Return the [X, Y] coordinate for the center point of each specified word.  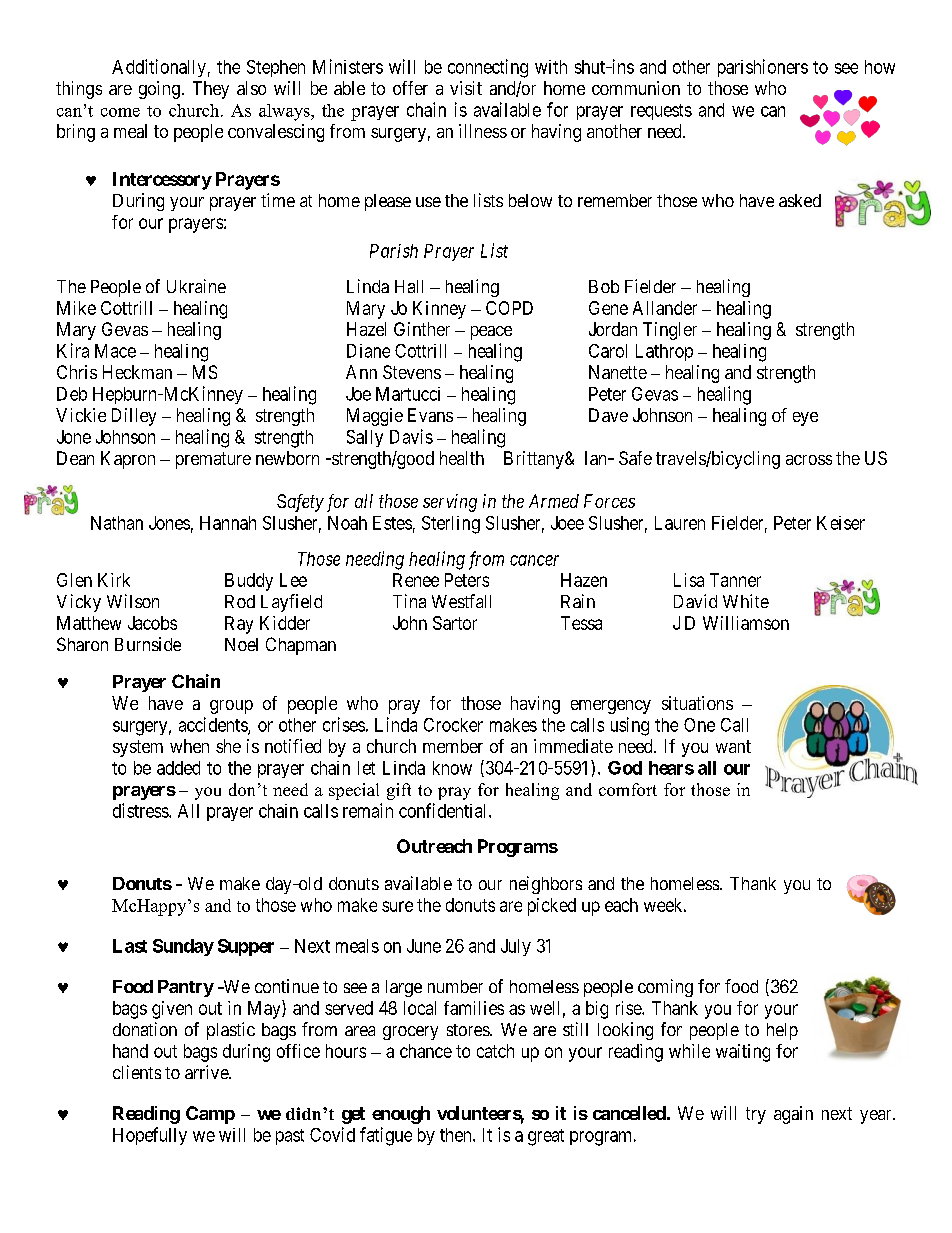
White [746, 601]
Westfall [461, 601]
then [457, 1135]
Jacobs [152, 623]
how [880, 67]
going [159, 90]
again [793, 1115]
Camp [210, 1115]
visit [466, 88]
